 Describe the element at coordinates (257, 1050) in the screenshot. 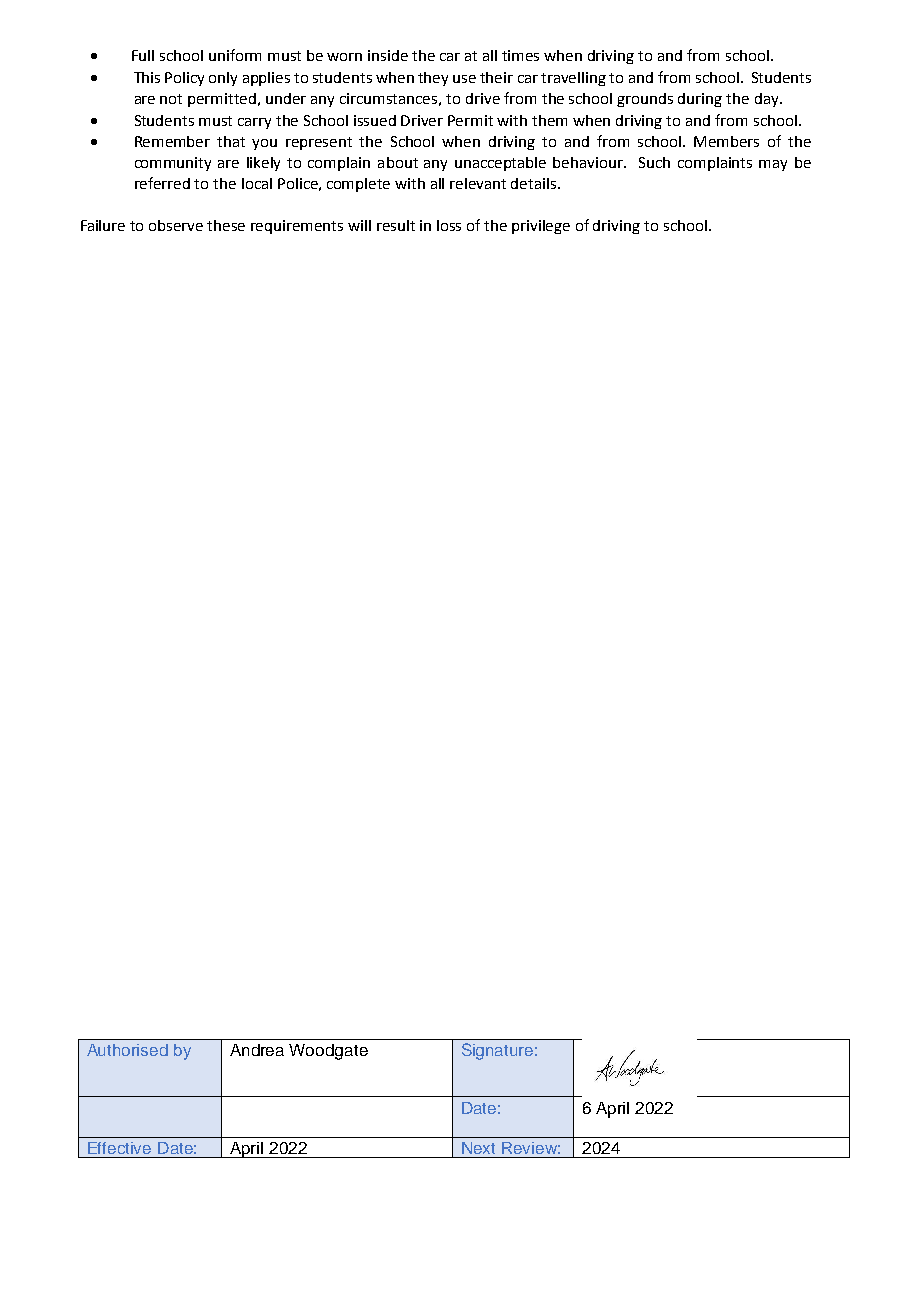

I see `Andrea` at that location.
